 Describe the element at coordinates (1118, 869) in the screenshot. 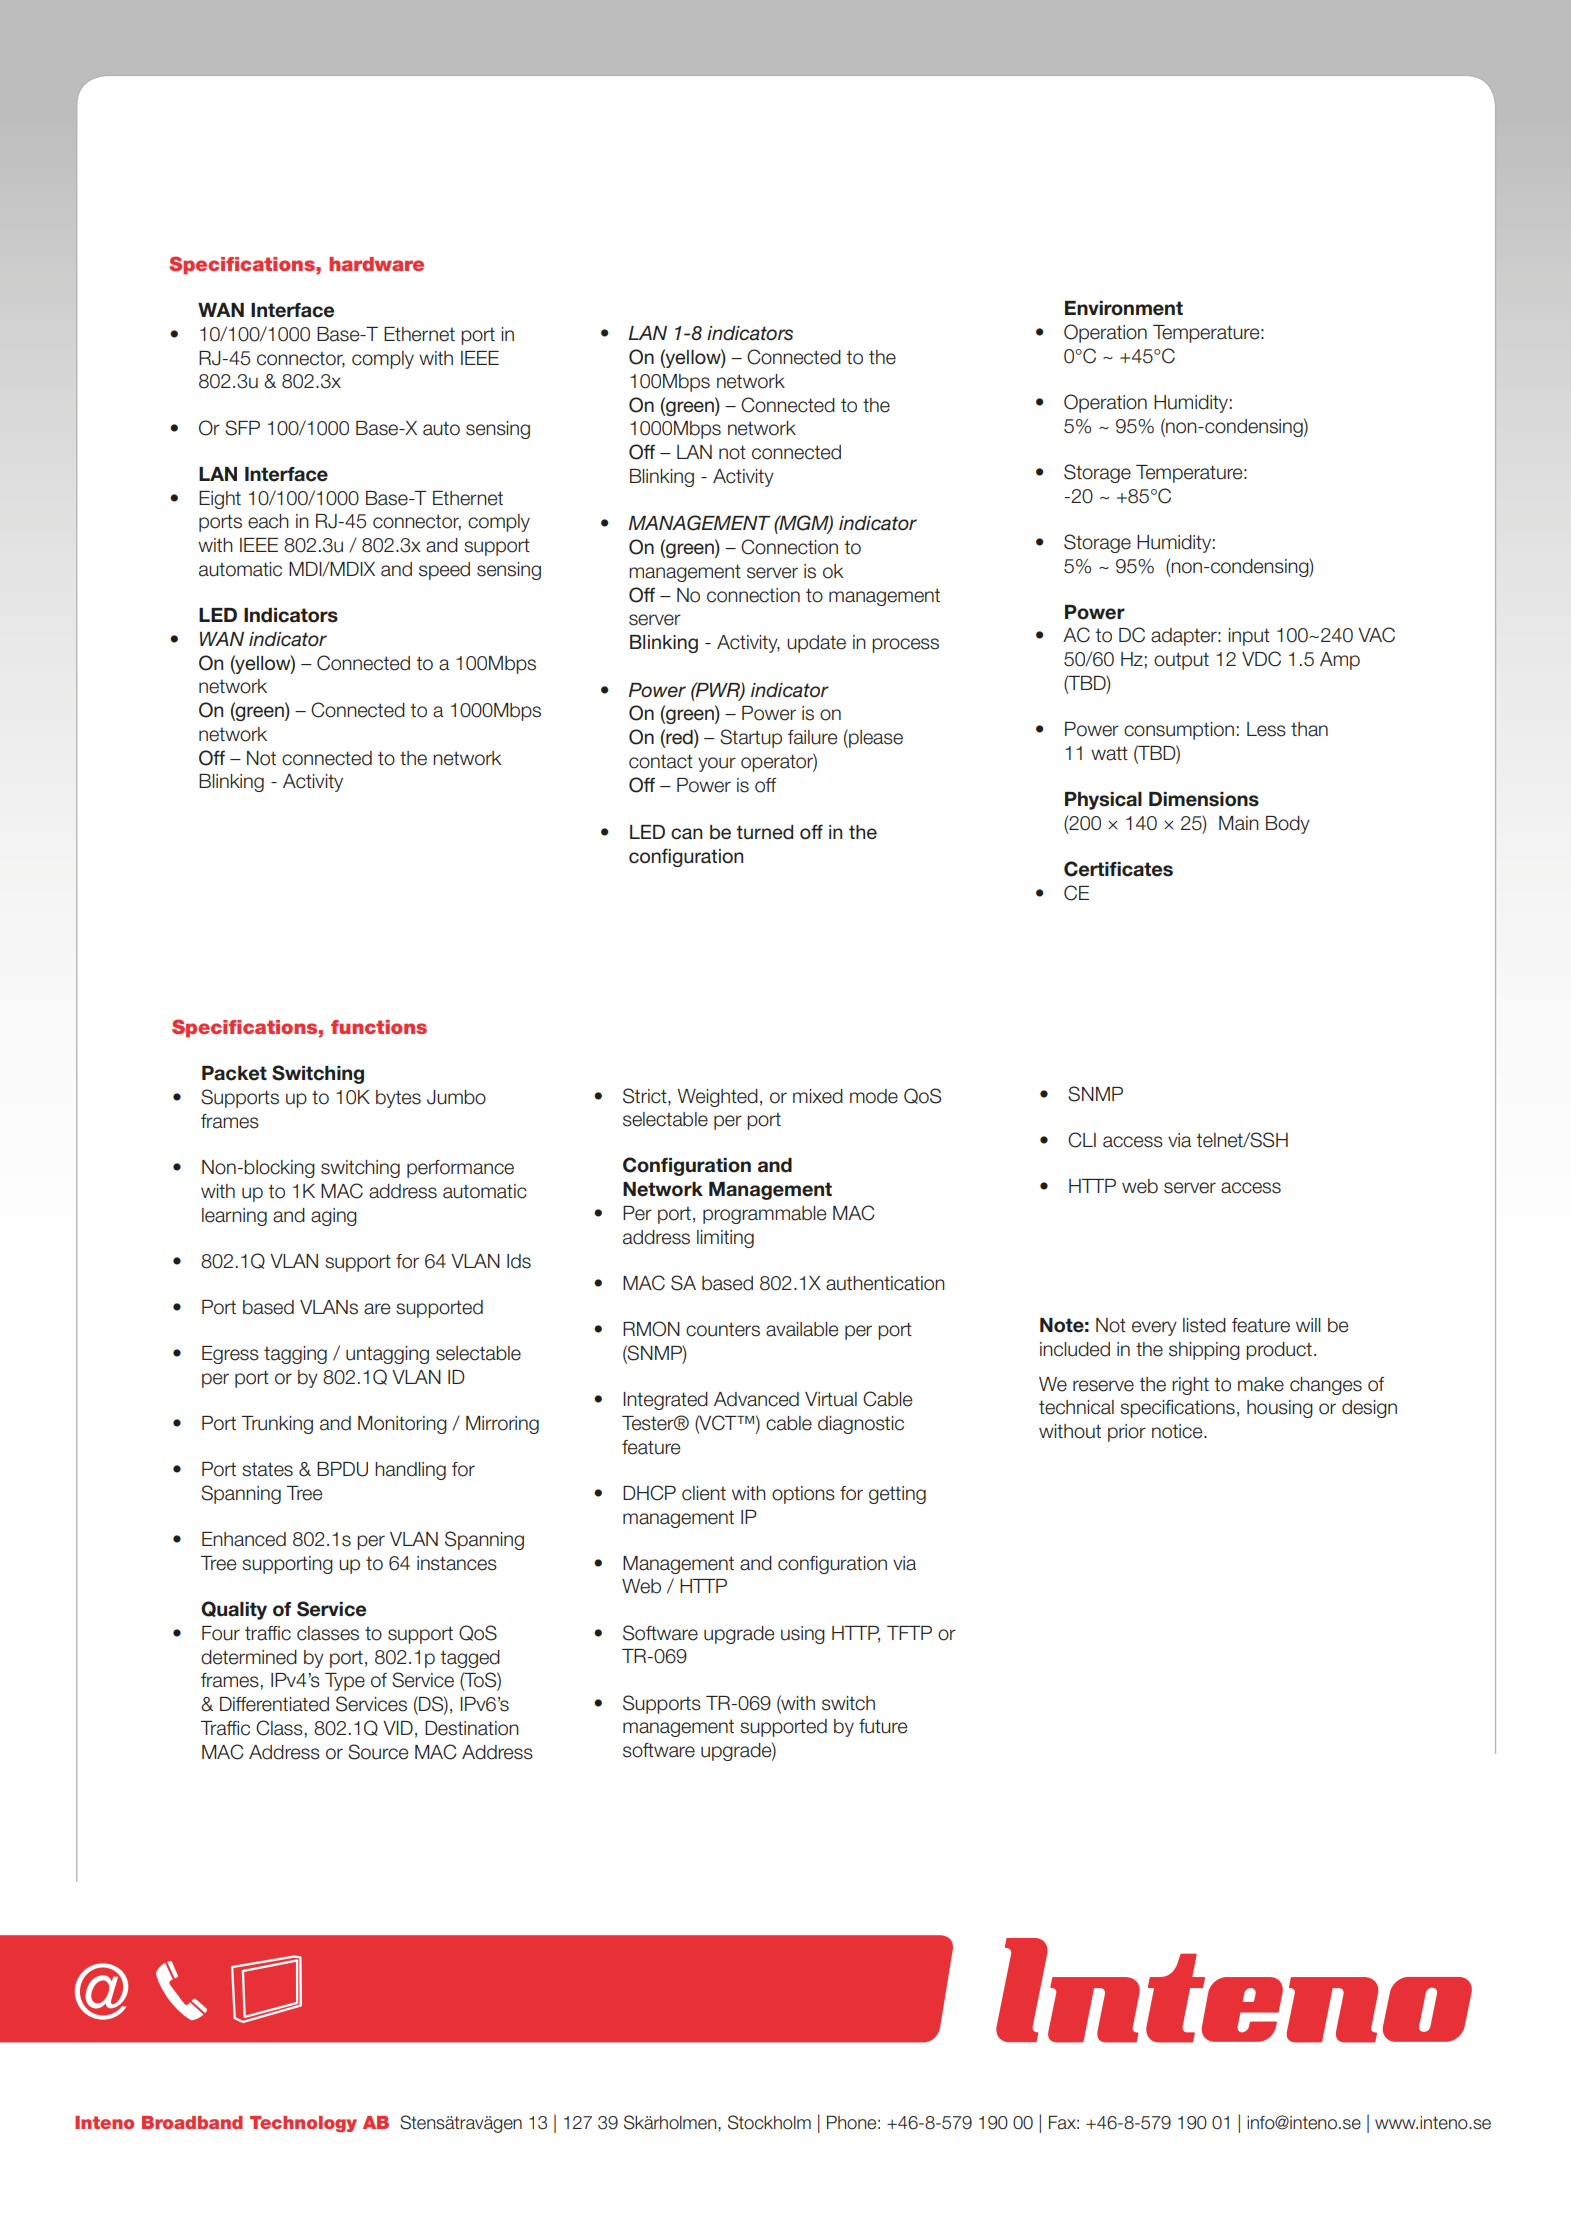

I see `Certificates` at that location.
